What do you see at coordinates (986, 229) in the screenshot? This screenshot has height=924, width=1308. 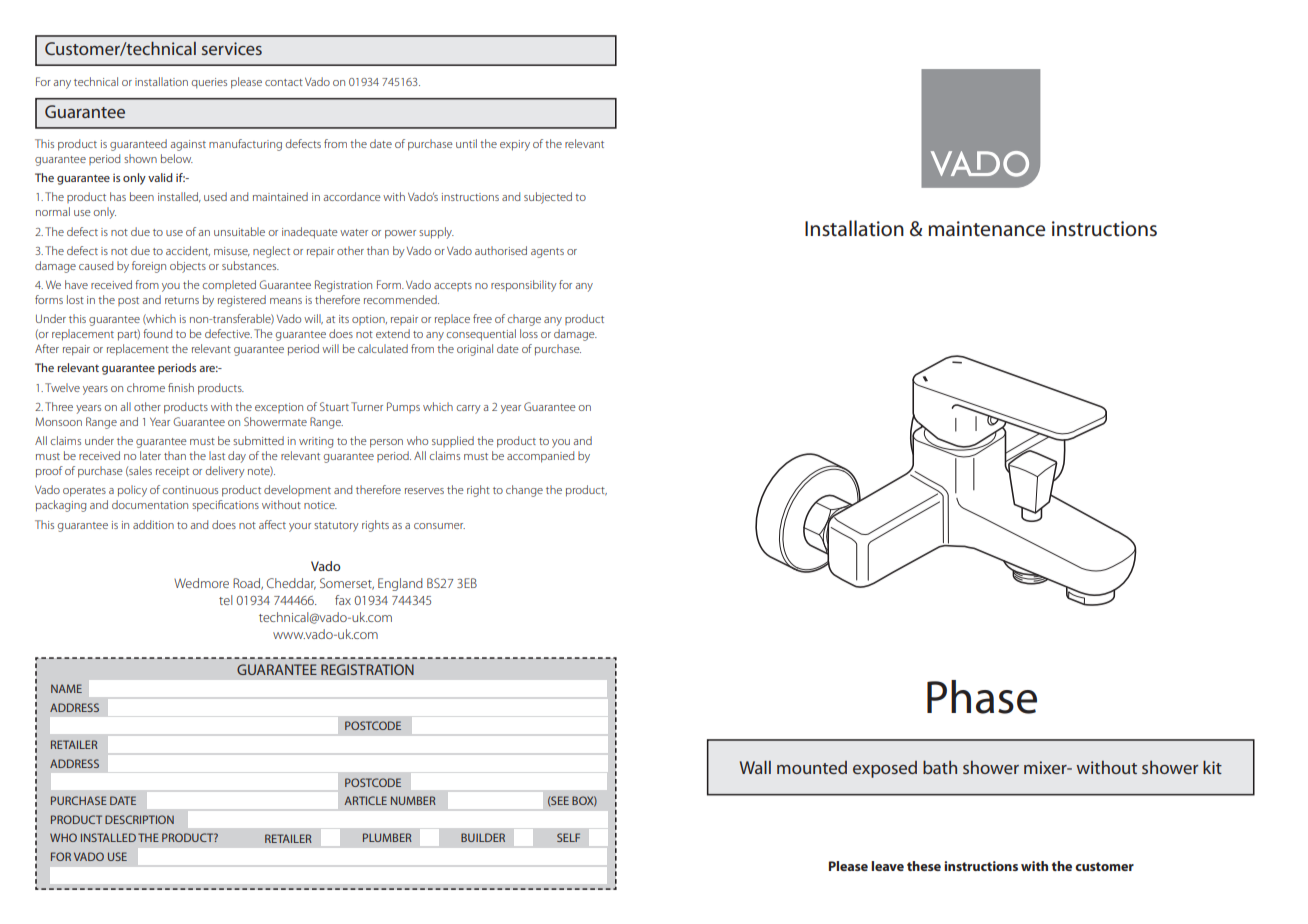 I see `maintenance` at bounding box center [986, 229].
